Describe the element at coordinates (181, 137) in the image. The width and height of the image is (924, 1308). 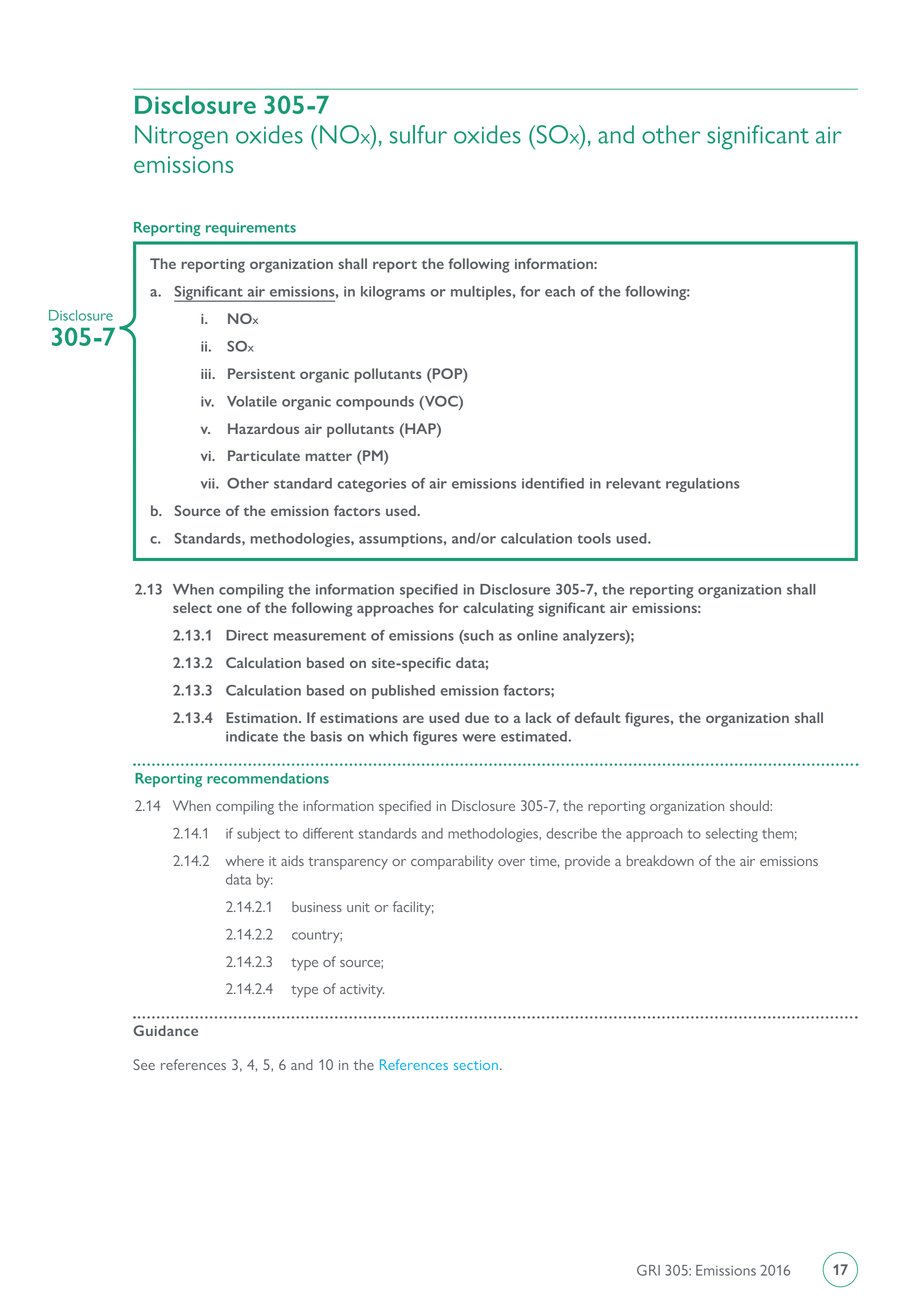
I see `Nitrogen` at that location.
